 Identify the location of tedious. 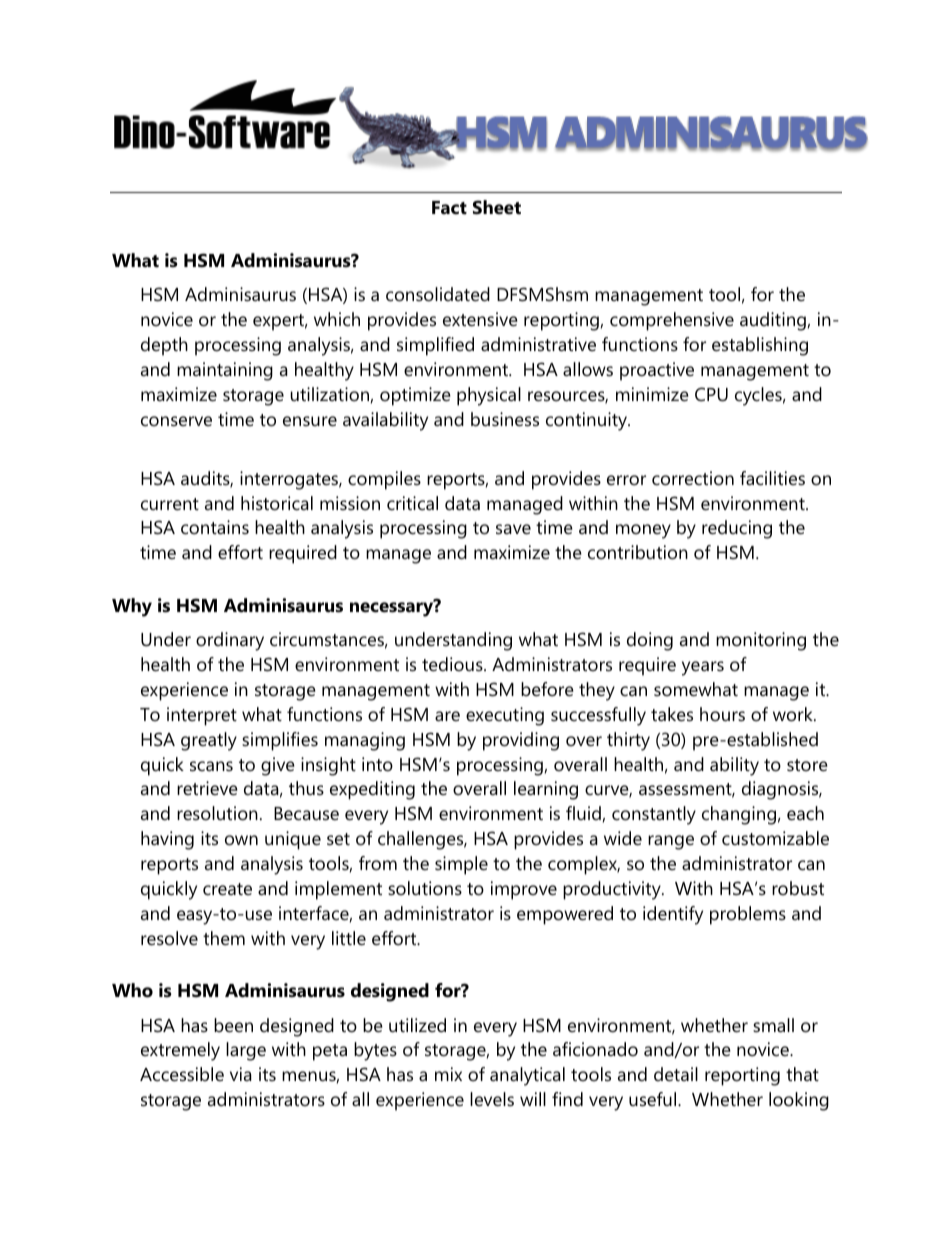
(453, 664).
